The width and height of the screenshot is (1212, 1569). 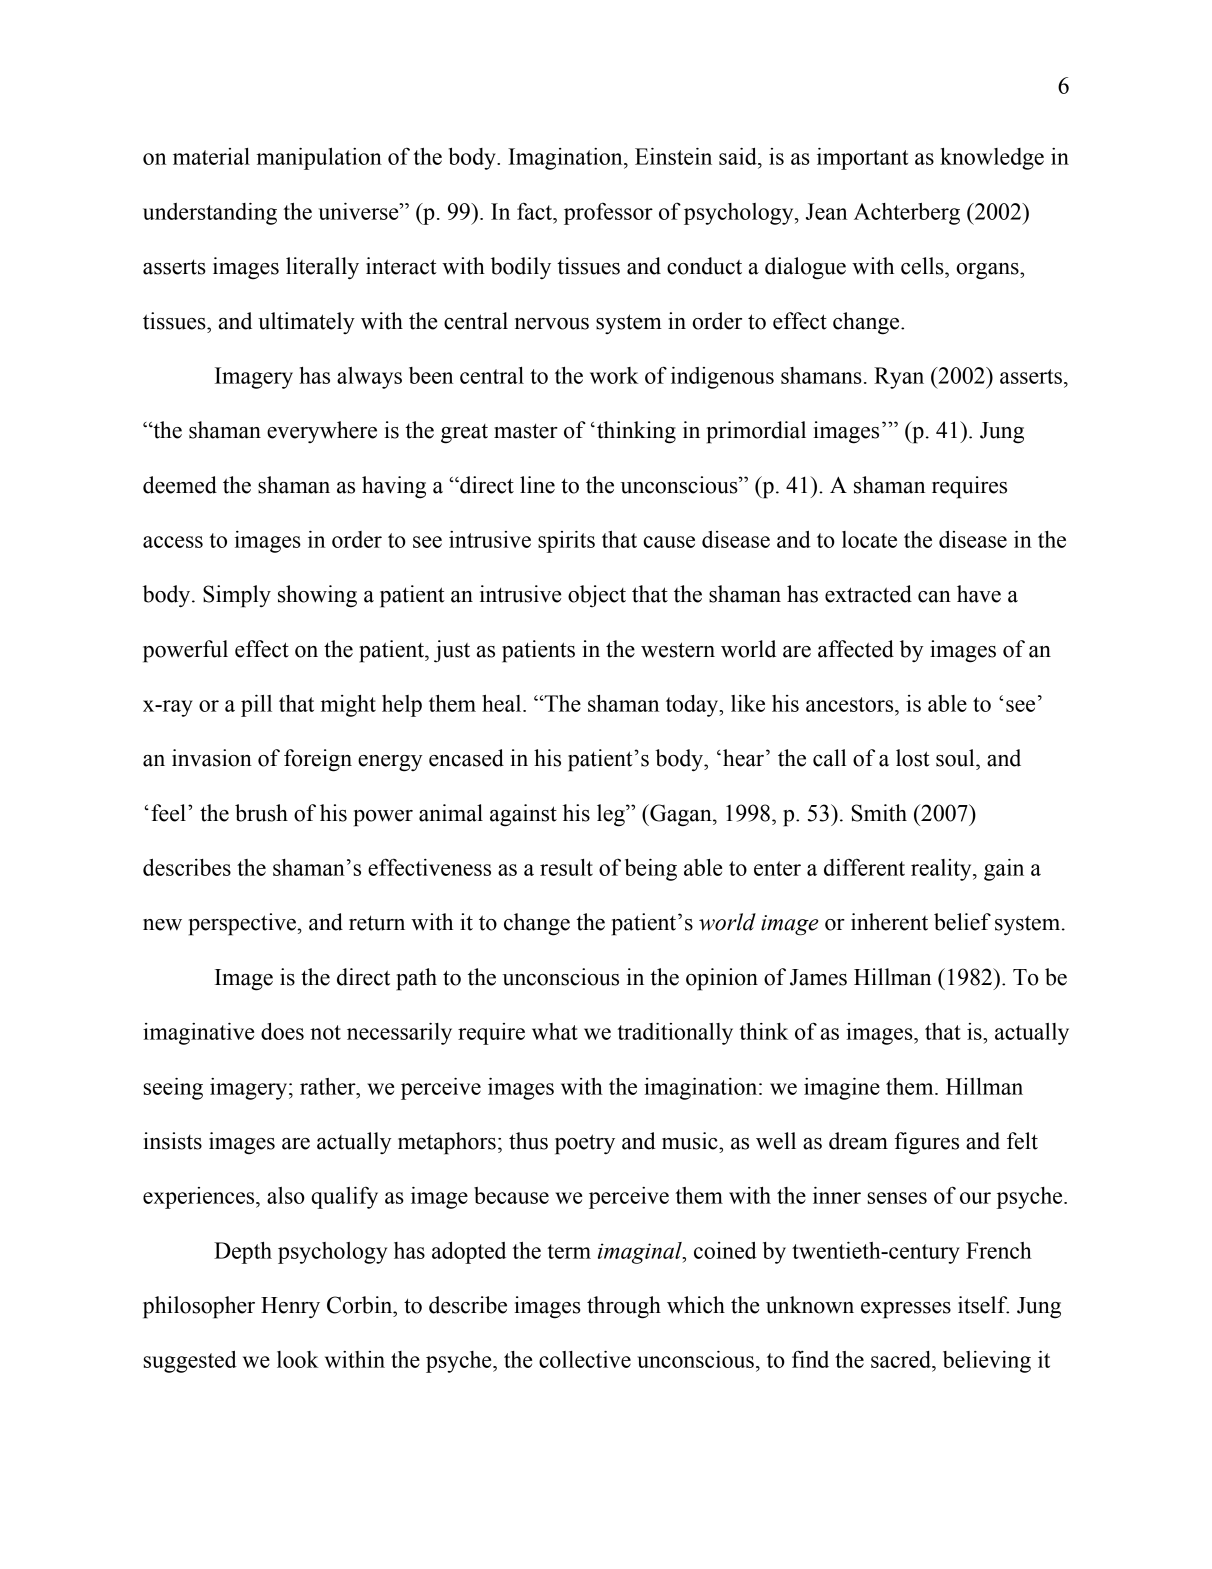 What do you see at coordinates (318, 760) in the screenshot?
I see `foreign` at bounding box center [318, 760].
